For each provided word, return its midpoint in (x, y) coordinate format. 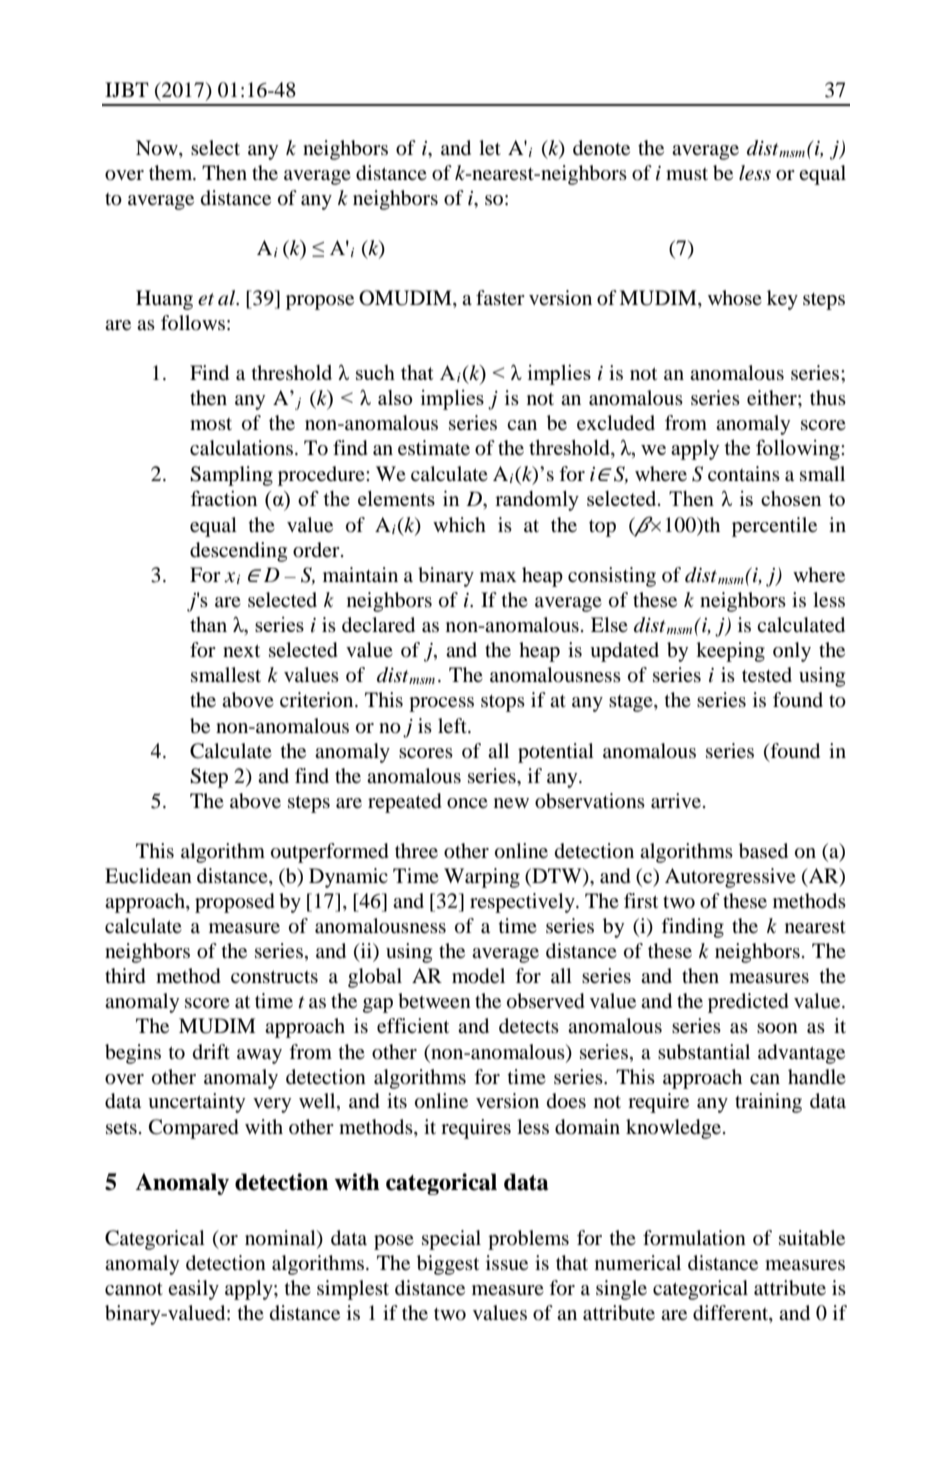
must (687, 174)
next (241, 651)
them (172, 172)
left (453, 726)
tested (767, 675)
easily (193, 1290)
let (490, 148)
